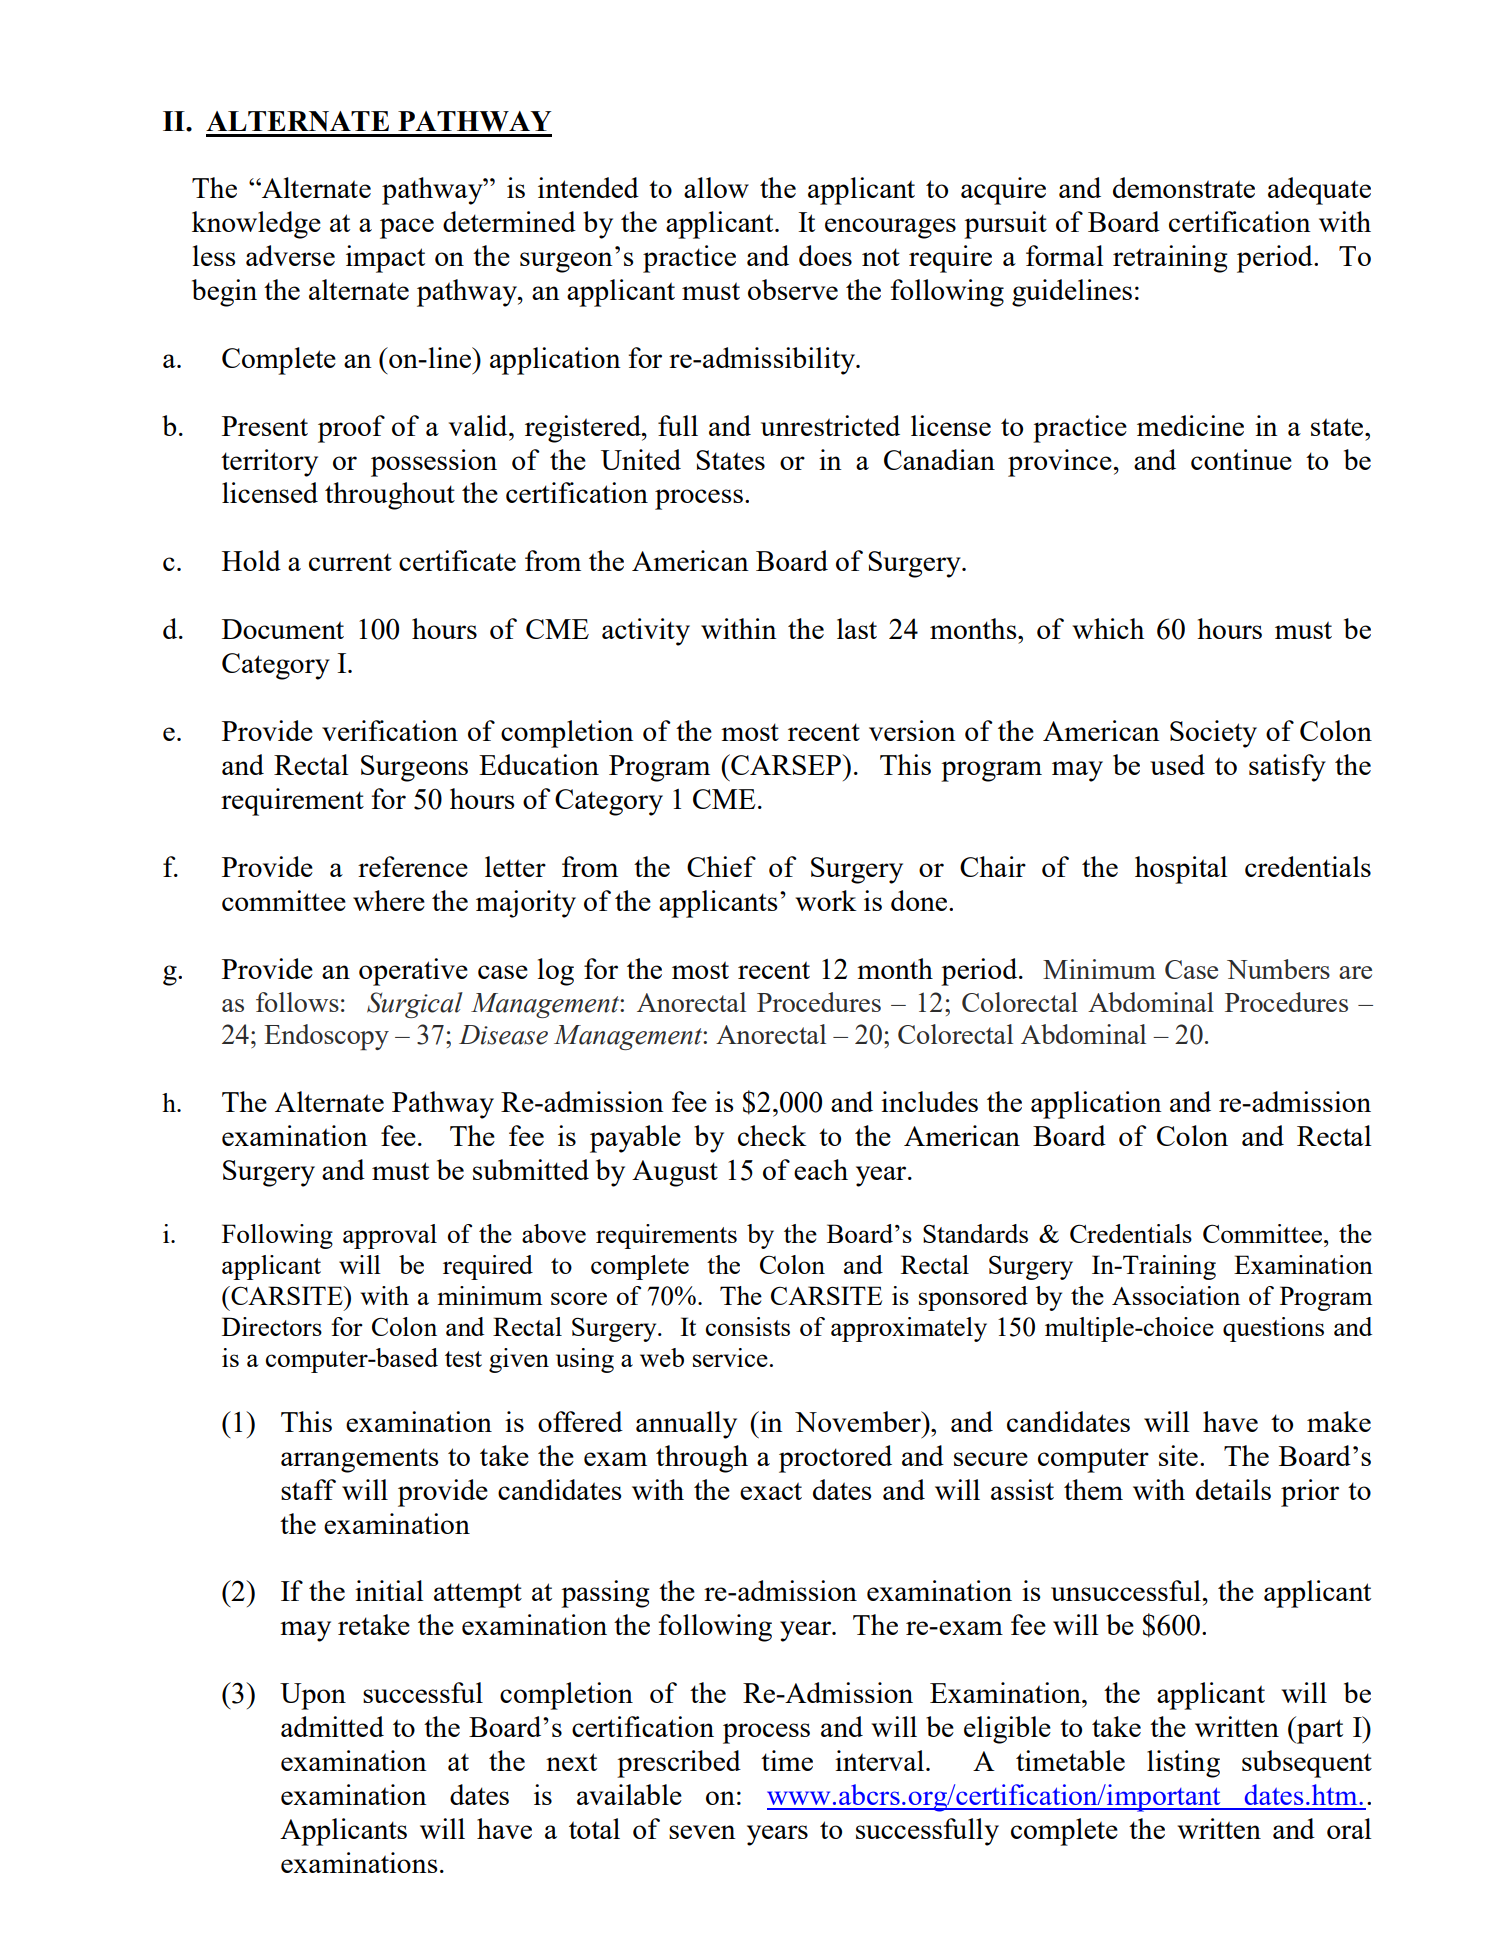 The image size is (1506, 1949). I want to click on approval, so click(390, 1236).
